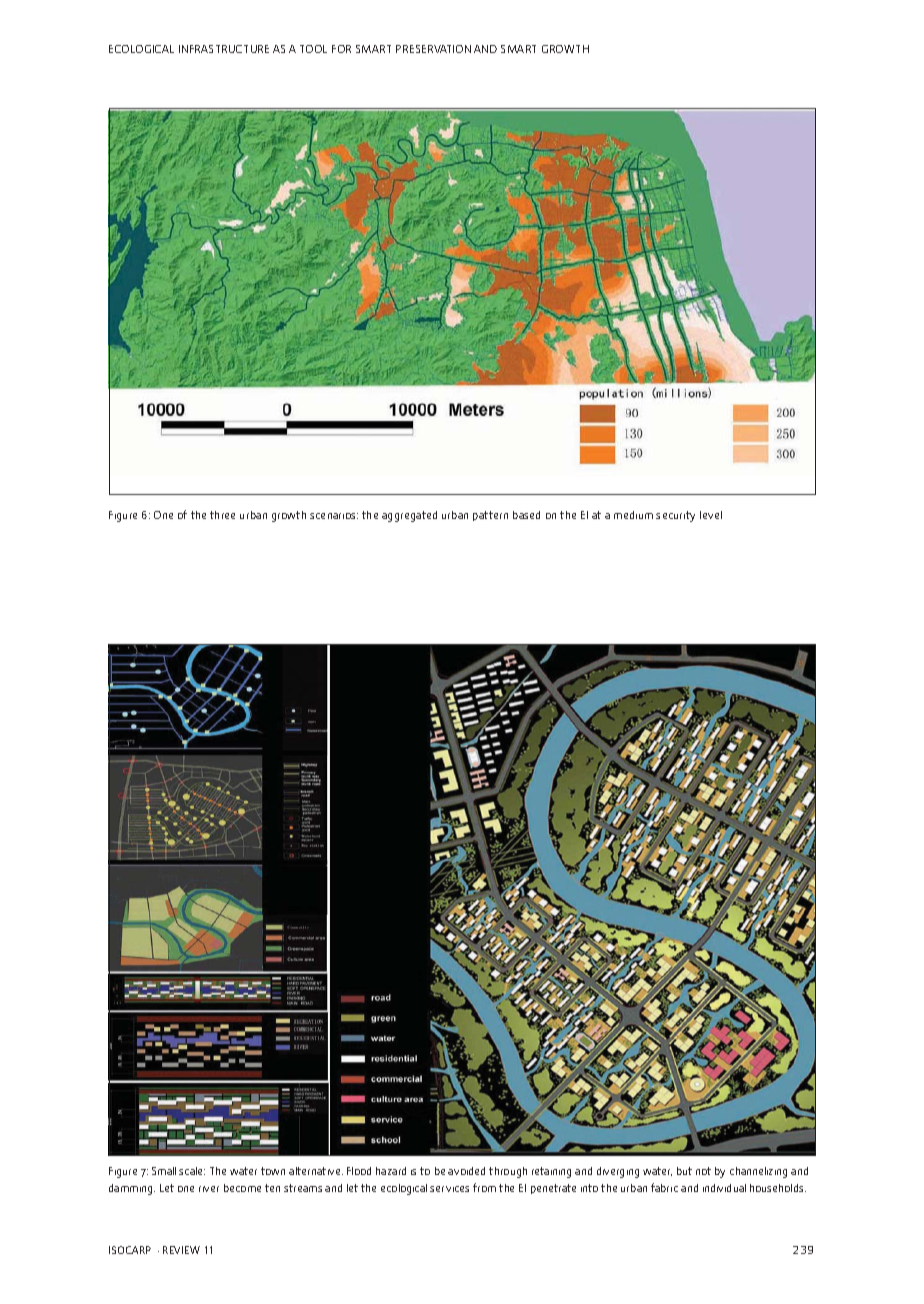 Image resolution: width=924 pixels, height=1304 pixels. I want to click on FOR, so click(341, 49).
